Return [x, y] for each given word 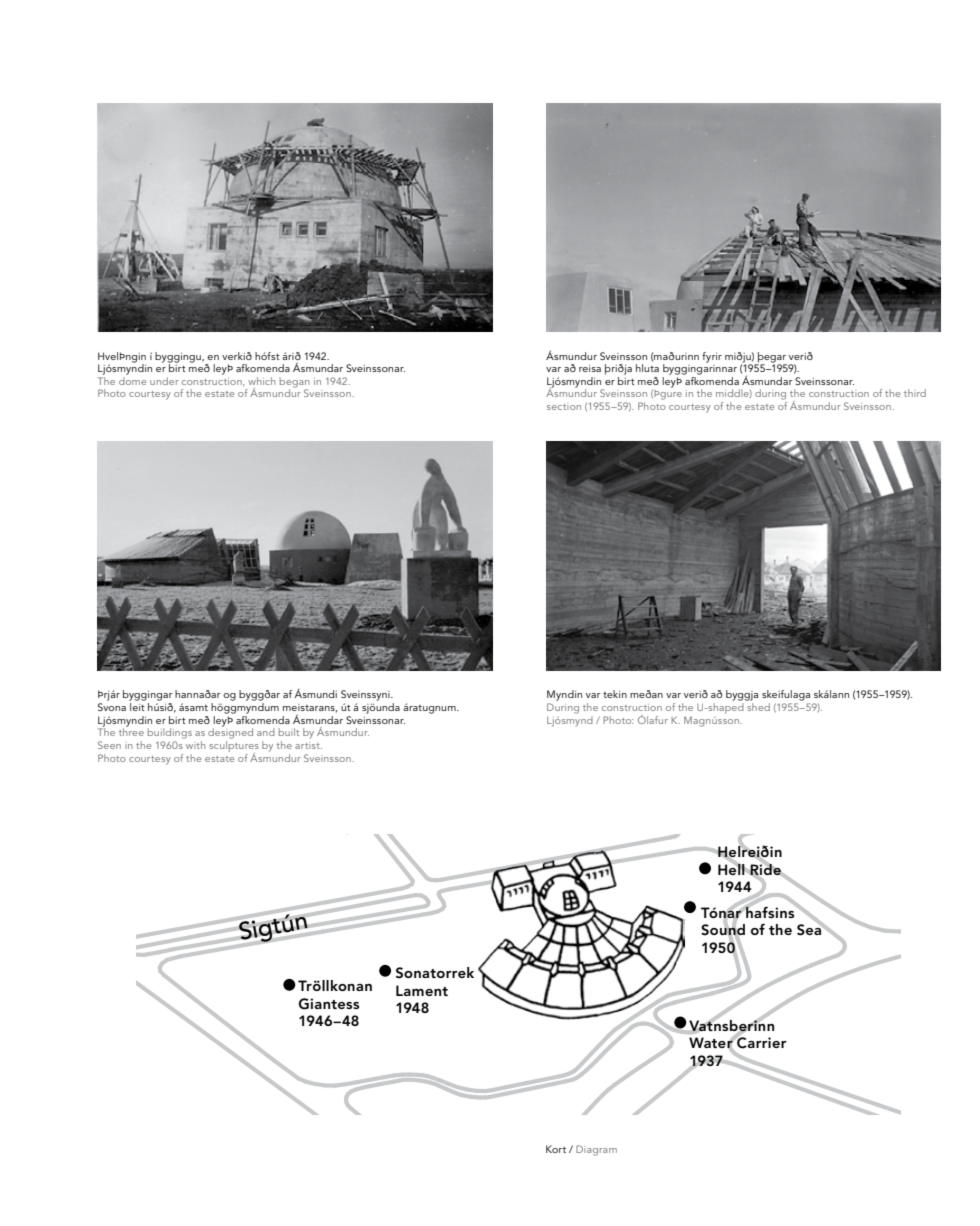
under [164, 381]
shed [758, 707]
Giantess [329, 1004]
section [564, 406]
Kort [556, 1149]
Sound [723, 930]
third [915, 393]
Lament [422, 990]
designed [230, 732]
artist [308, 745]
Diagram [596, 1150]
